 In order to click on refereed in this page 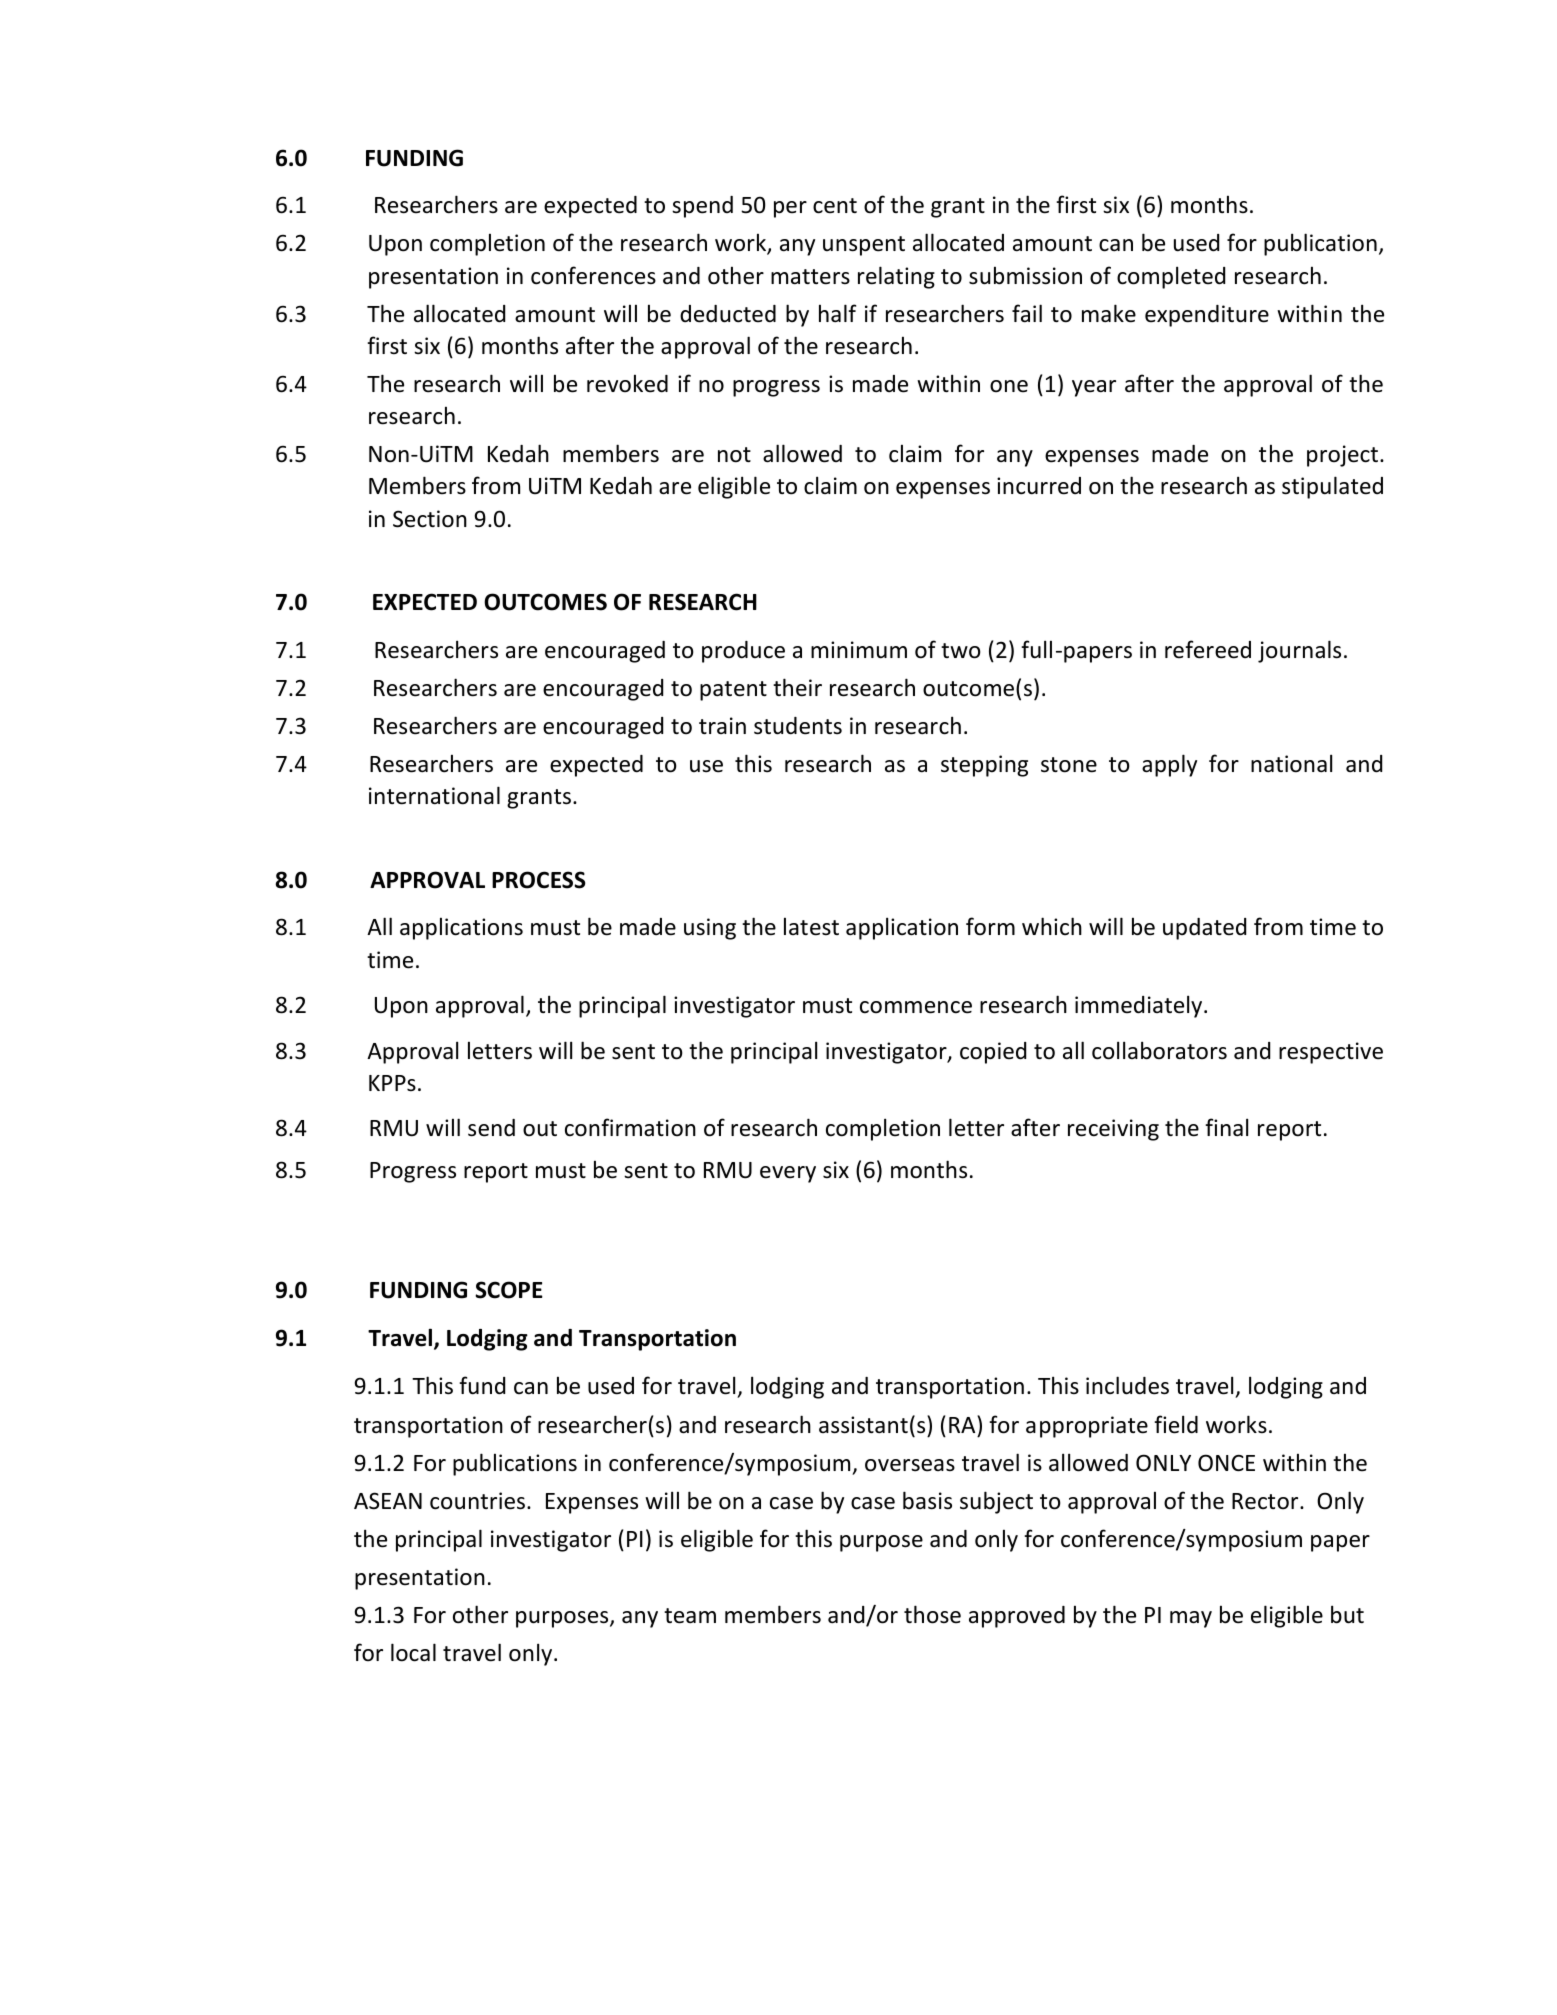, I will do `click(1208, 649)`.
